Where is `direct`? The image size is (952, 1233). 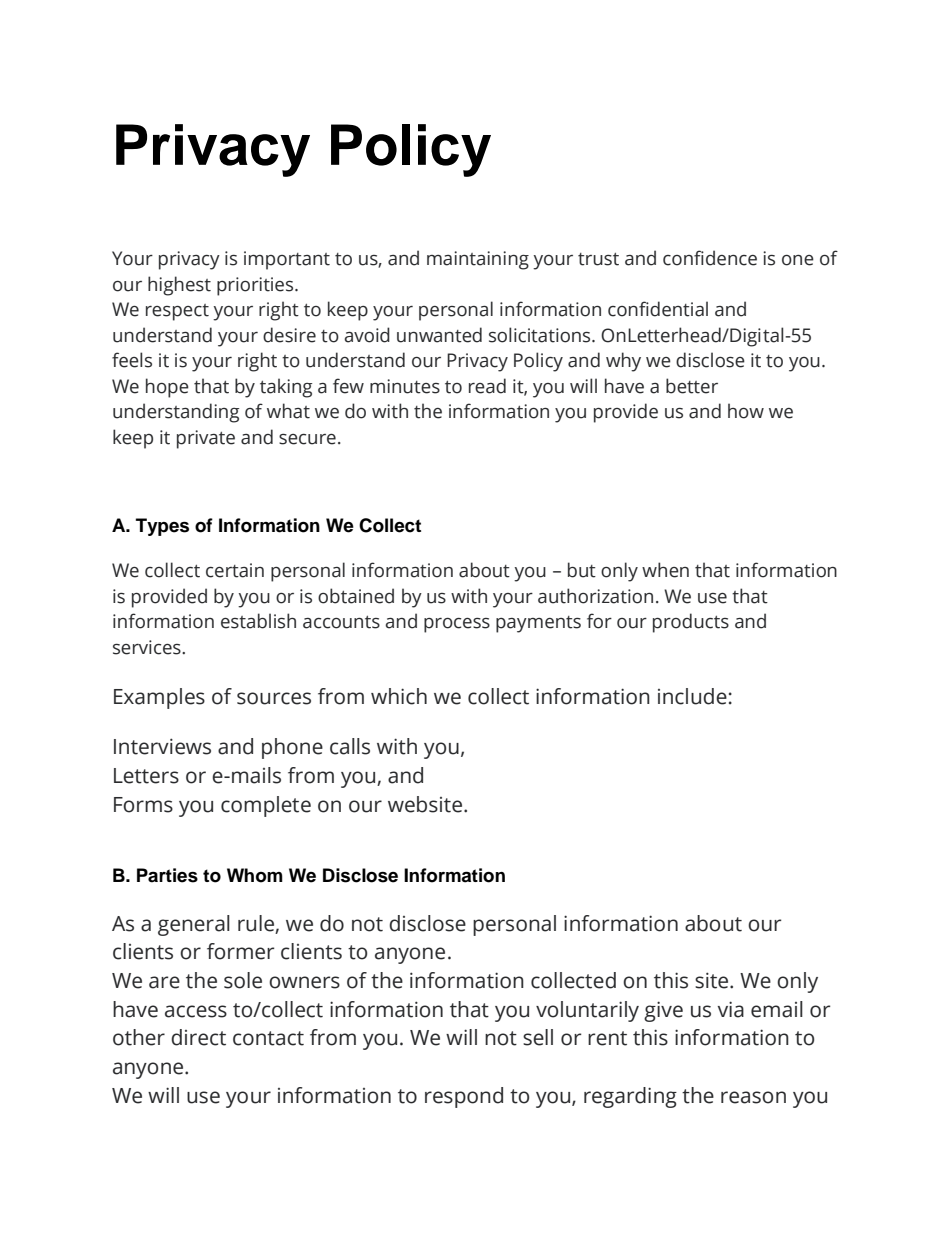 direct is located at coordinates (198, 1037).
